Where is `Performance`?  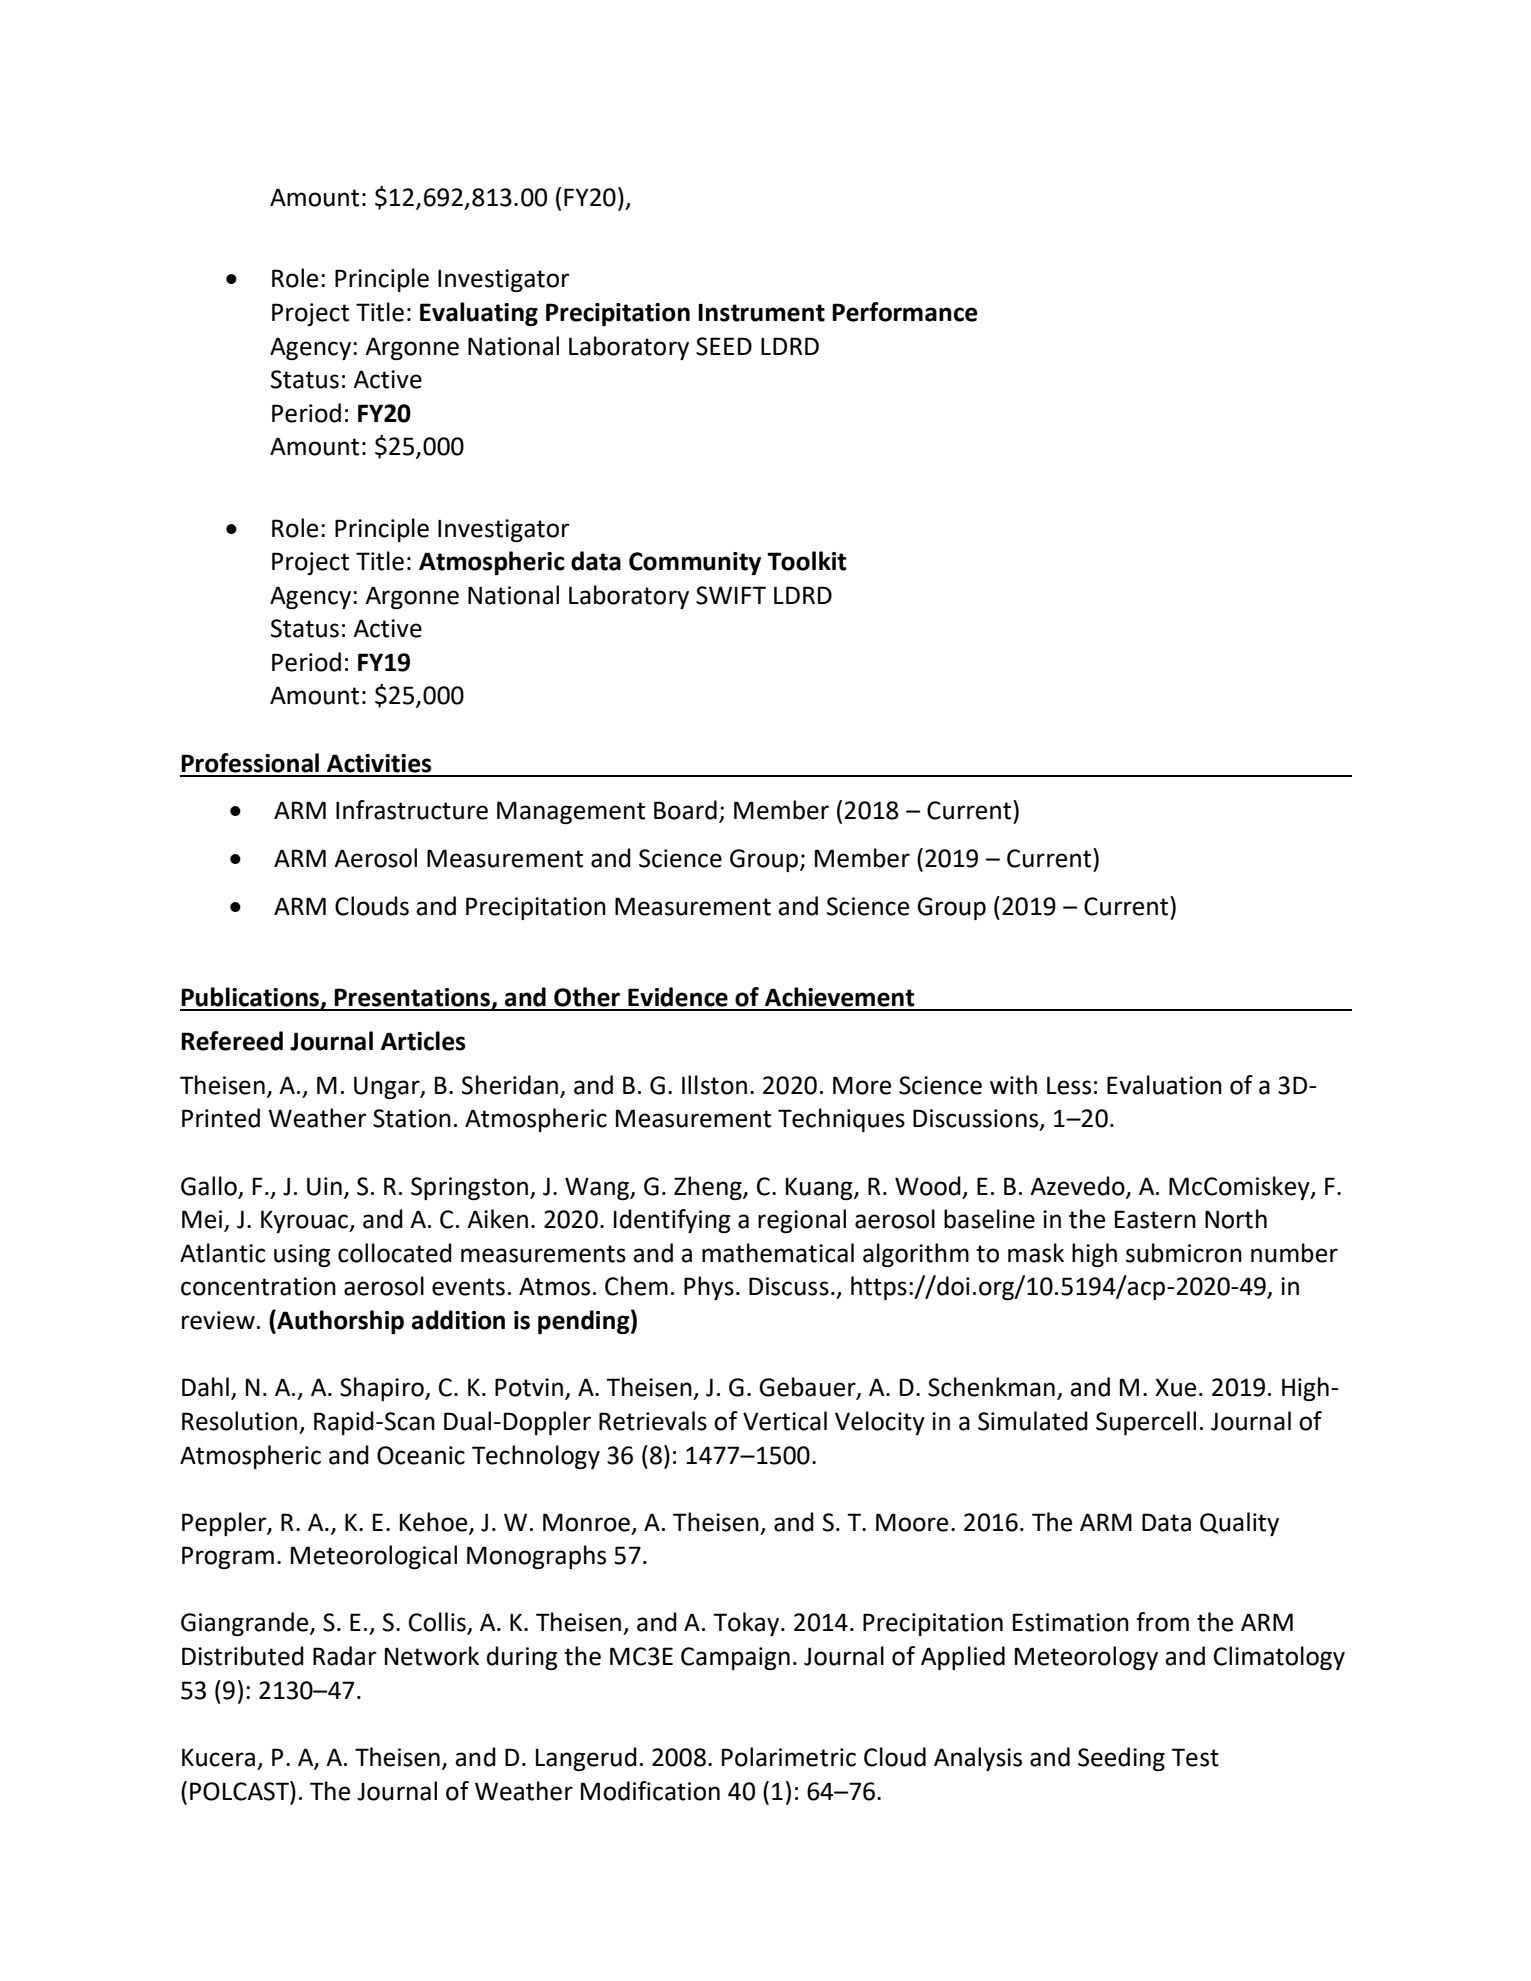 Performance is located at coordinates (905, 312).
